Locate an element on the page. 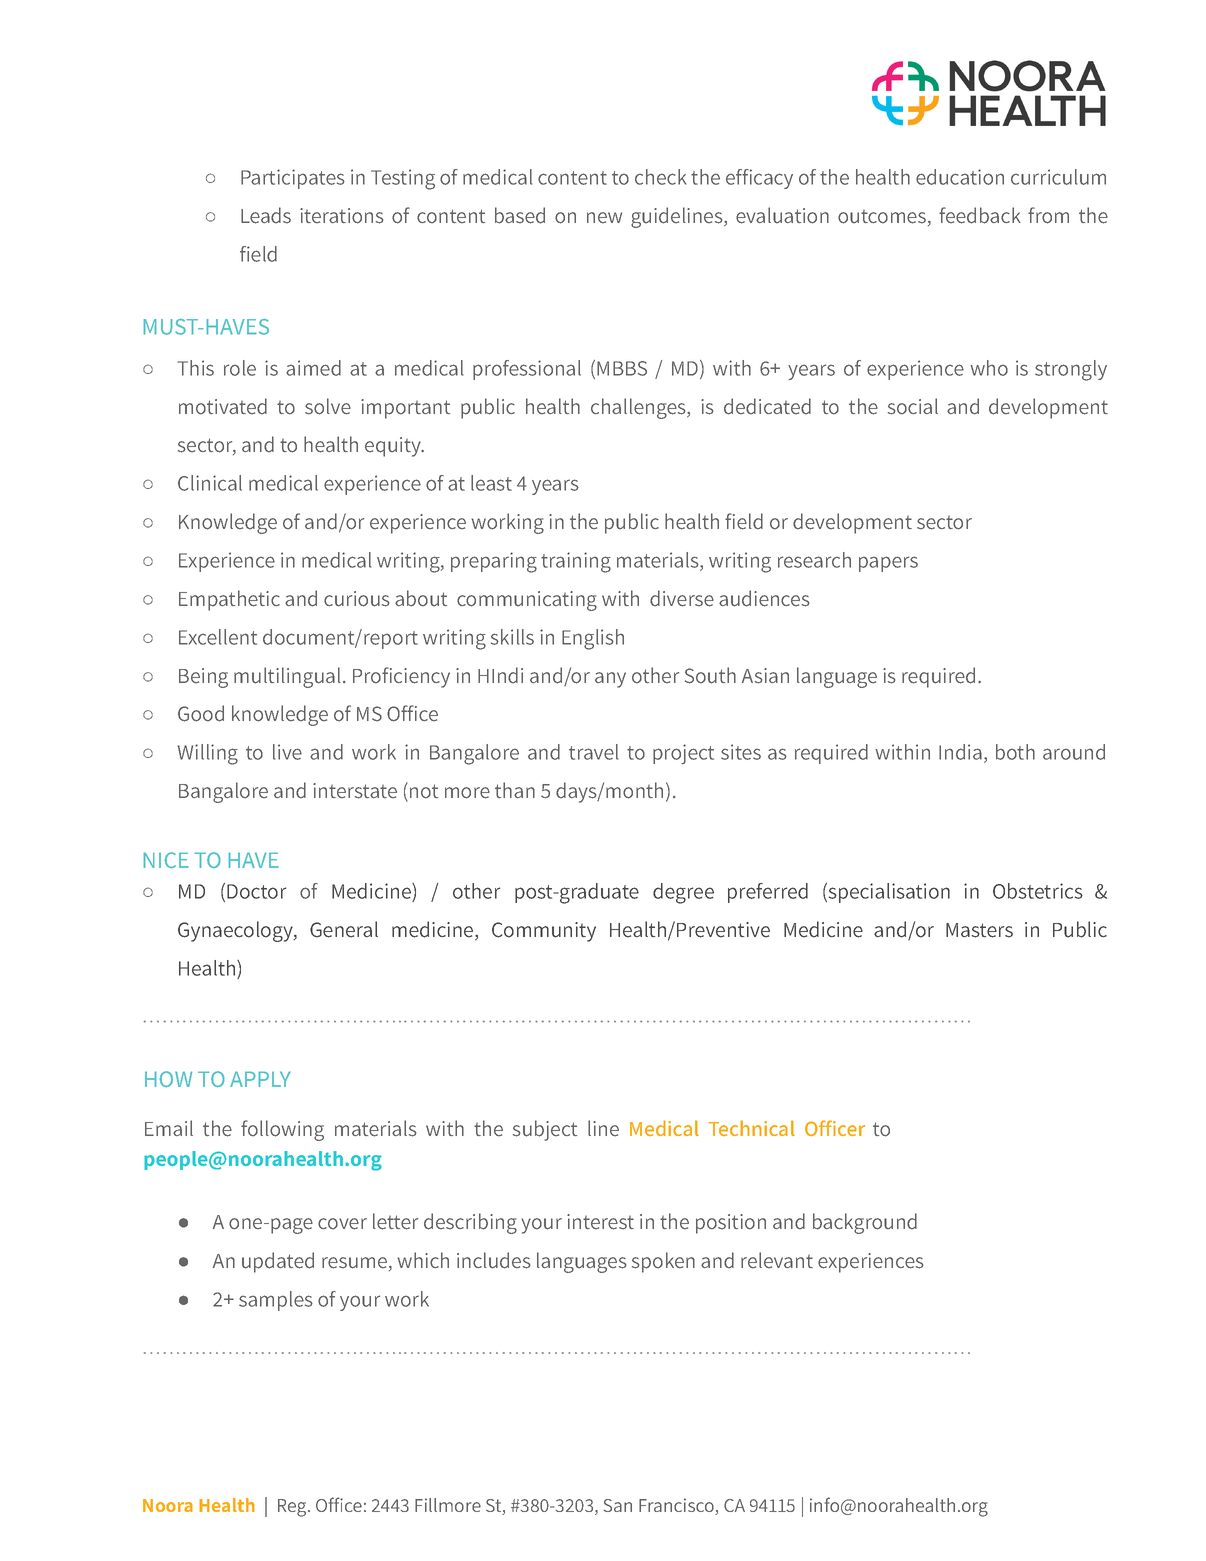 The width and height of the page is (1206, 1561). Leads is located at coordinates (266, 215).
